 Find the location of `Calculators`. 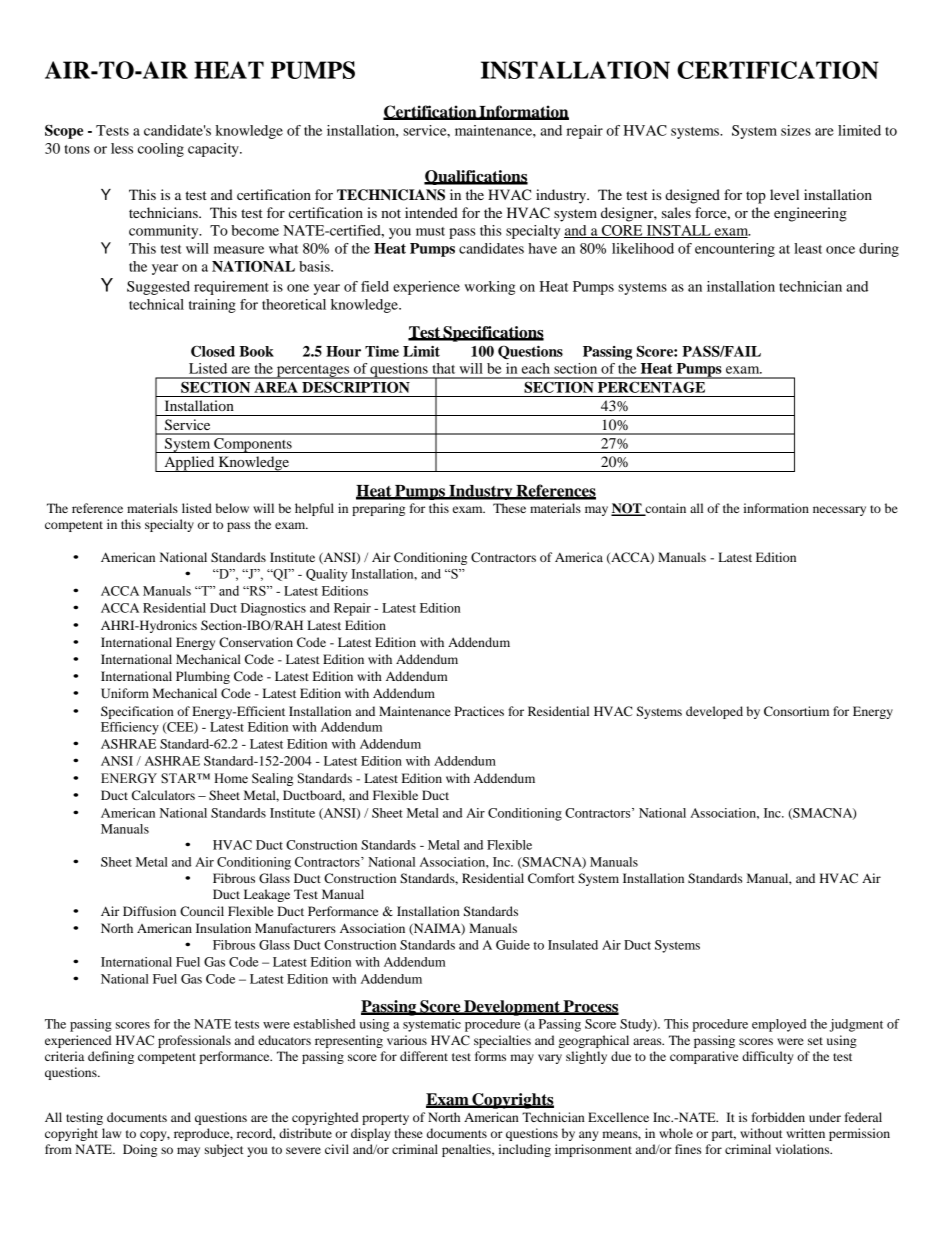

Calculators is located at coordinates (163, 795).
